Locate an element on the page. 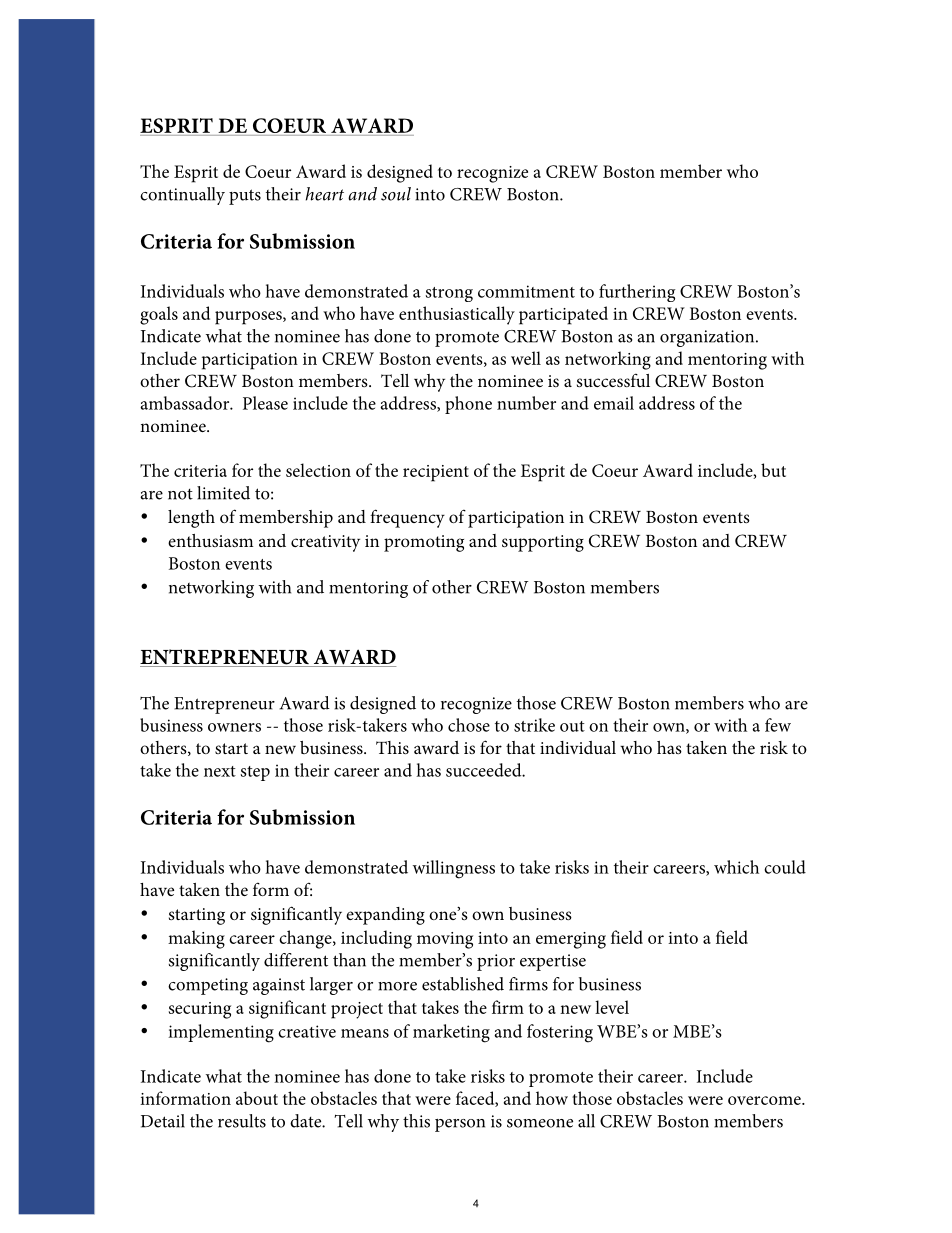 The width and height of the document is (952, 1233). furthering is located at coordinates (637, 293).
